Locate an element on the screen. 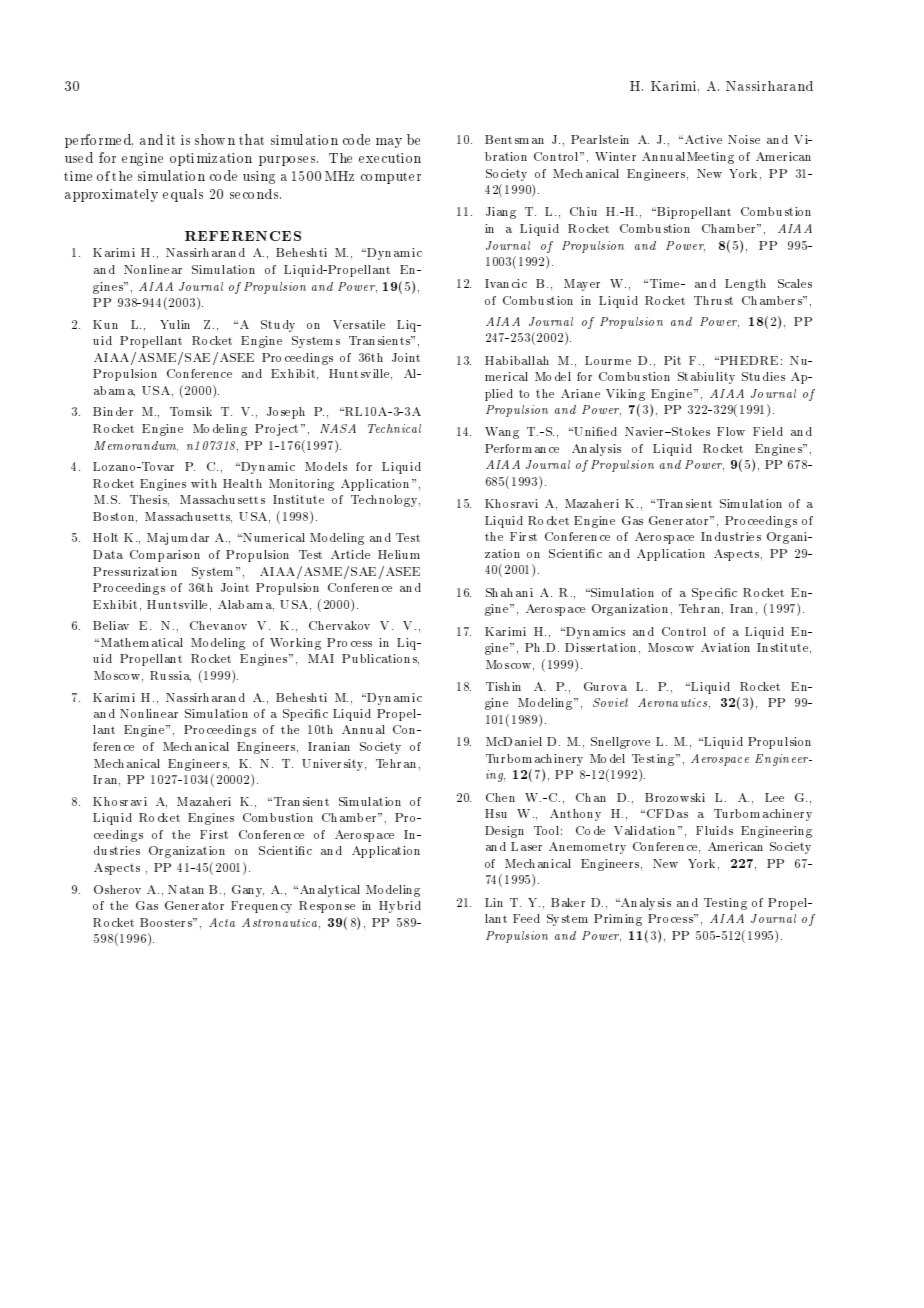 The height and width of the screenshot is (1308, 924). Flow is located at coordinates (731, 431).
